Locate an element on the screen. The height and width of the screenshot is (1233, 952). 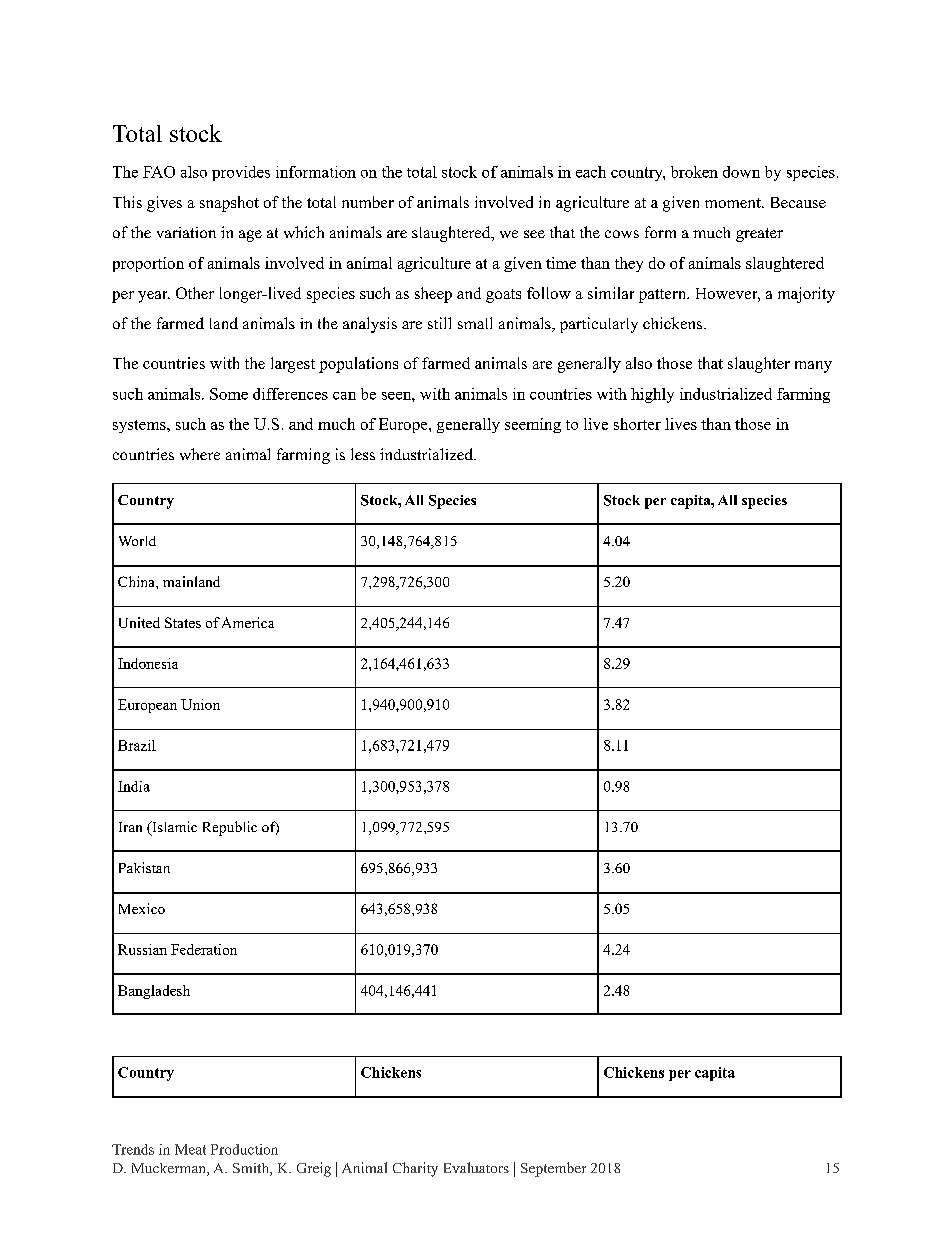
Republic is located at coordinates (230, 828).
